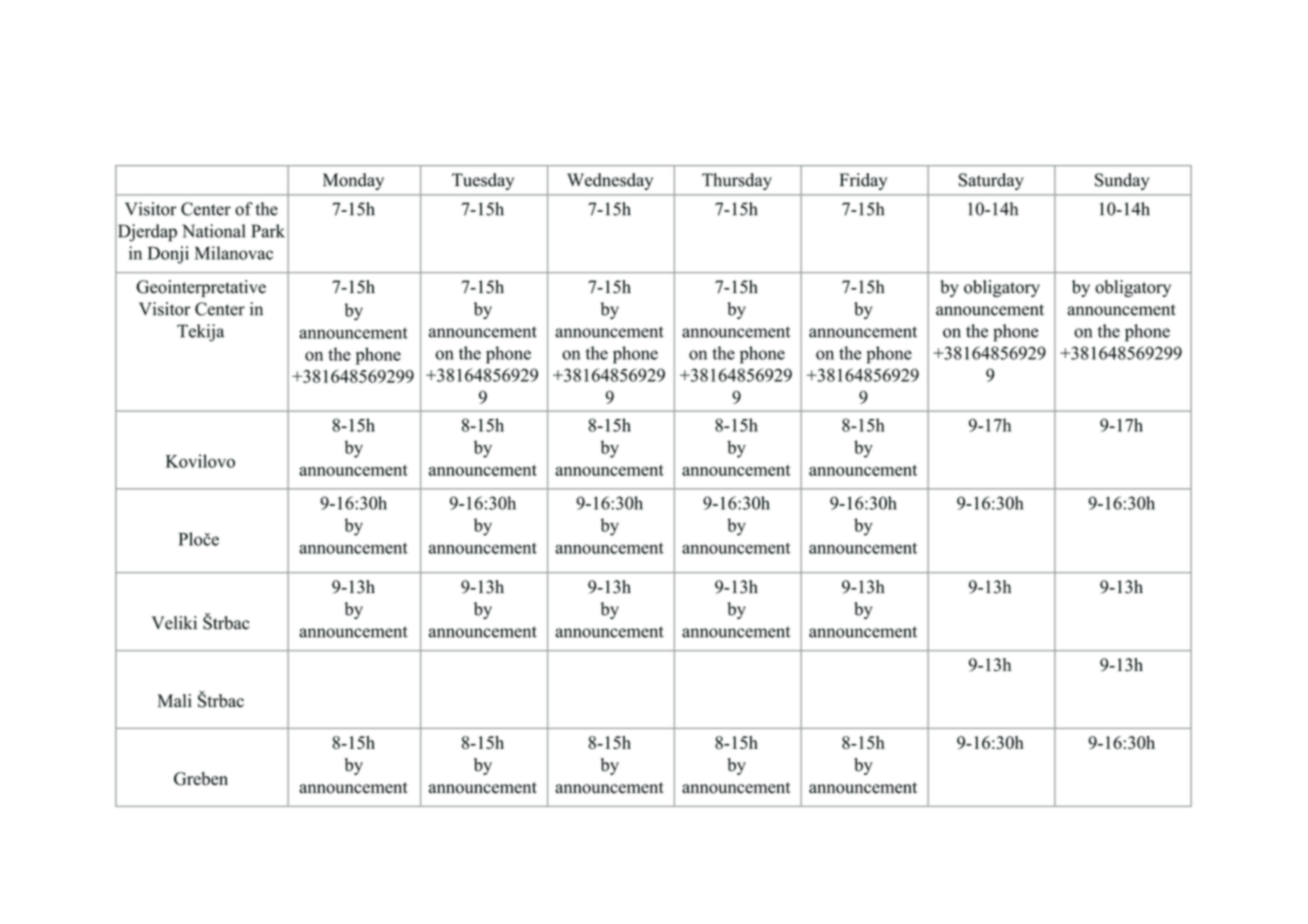  What do you see at coordinates (213, 231) in the image?
I see `National` at bounding box center [213, 231].
